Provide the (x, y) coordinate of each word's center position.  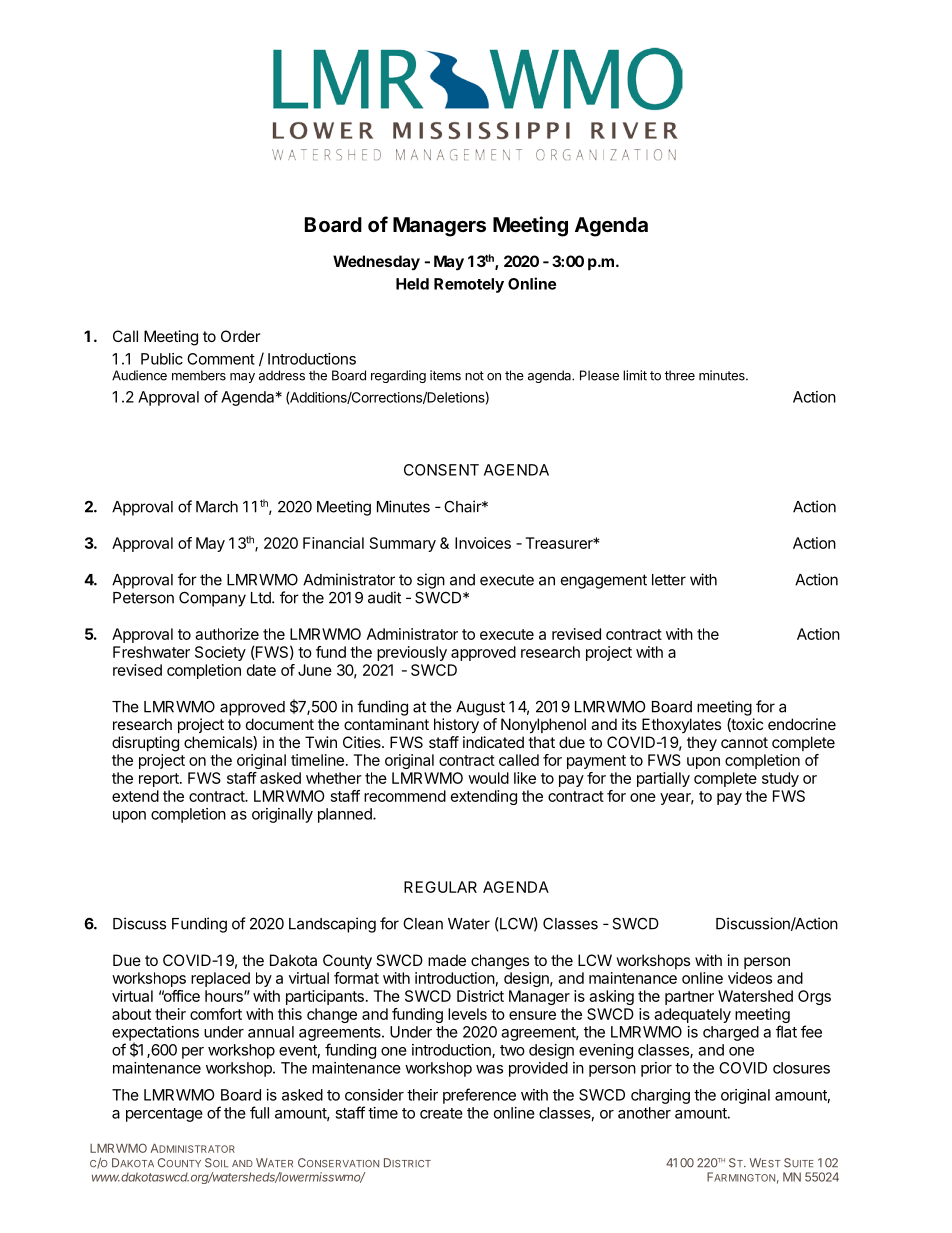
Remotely (469, 285)
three (680, 375)
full (259, 1112)
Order (241, 336)
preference (479, 1096)
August (480, 708)
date (261, 670)
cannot (744, 742)
